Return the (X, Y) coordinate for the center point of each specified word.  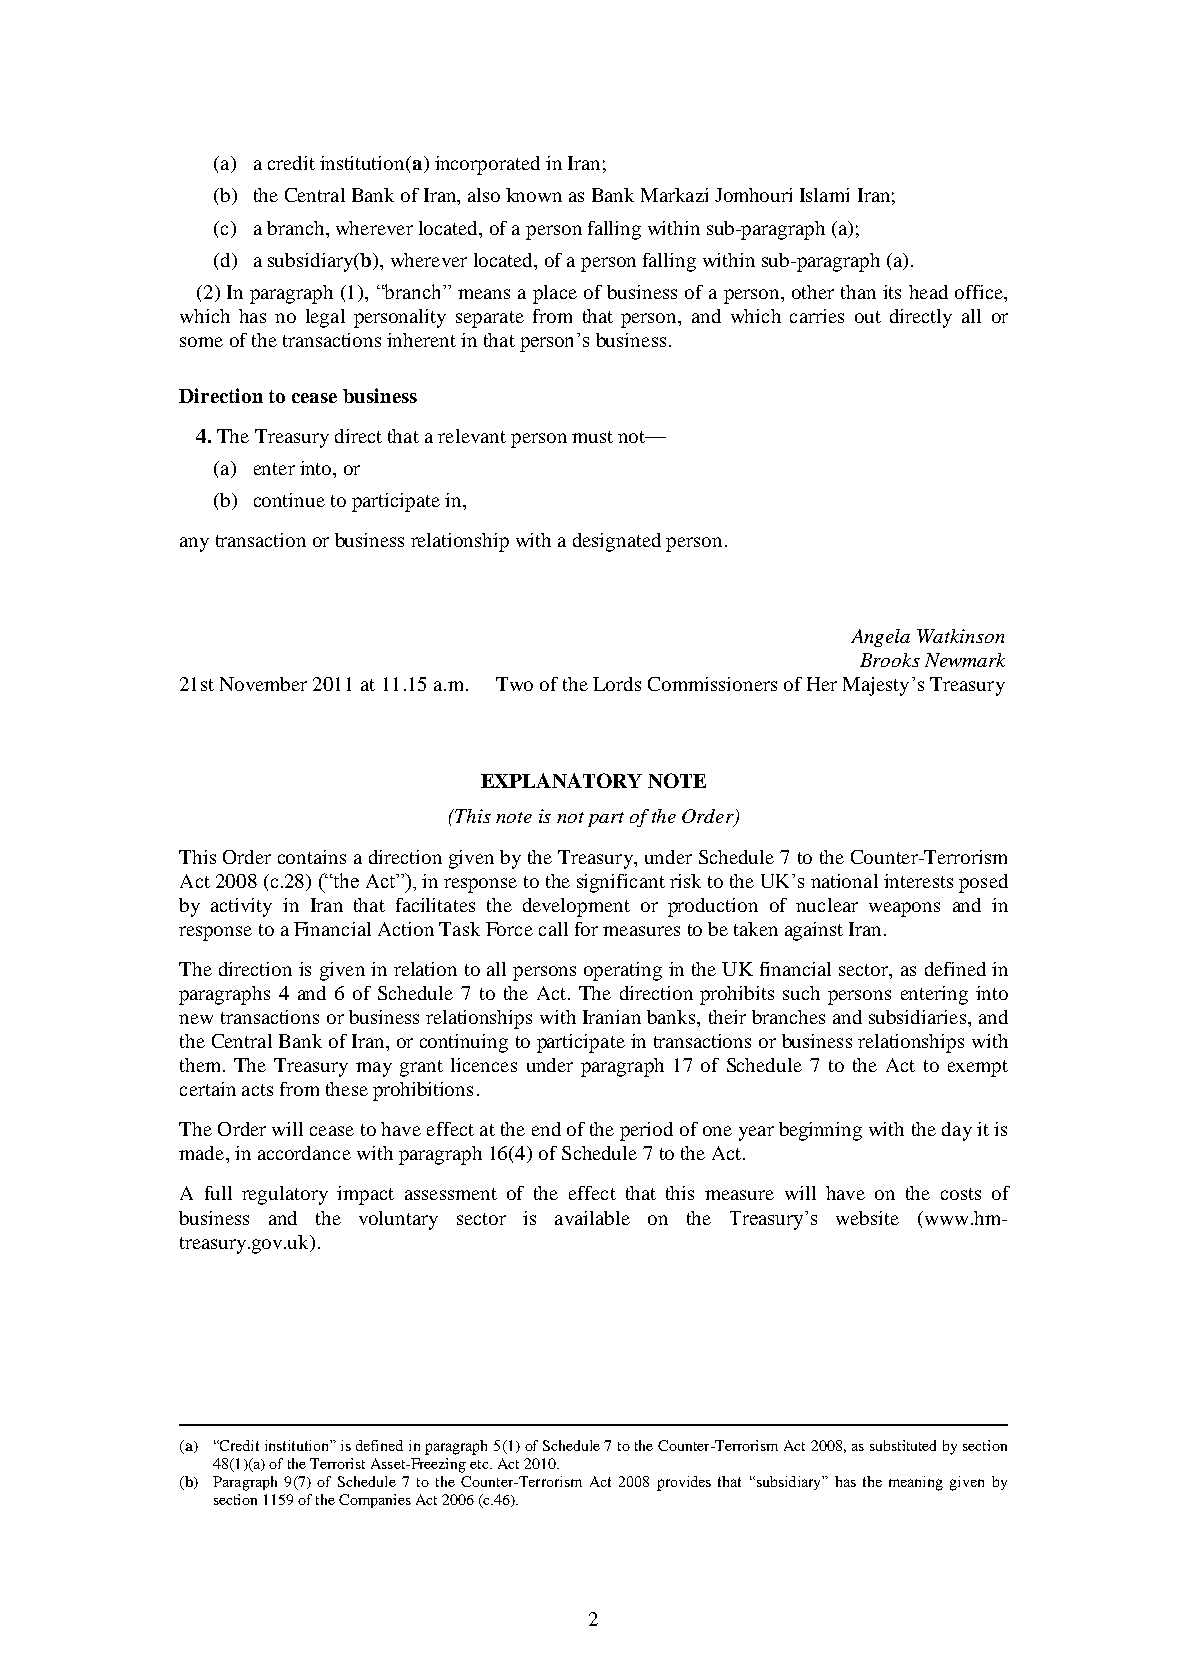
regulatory (285, 1195)
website (867, 1218)
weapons (904, 909)
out (868, 317)
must (592, 437)
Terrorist (337, 1463)
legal (325, 318)
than (858, 292)
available (592, 1218)
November (263, 684)
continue (289, 500)
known (534, 195)
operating (623, 971)
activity (241, 907)
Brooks (890, 660)
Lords (617, 684)
